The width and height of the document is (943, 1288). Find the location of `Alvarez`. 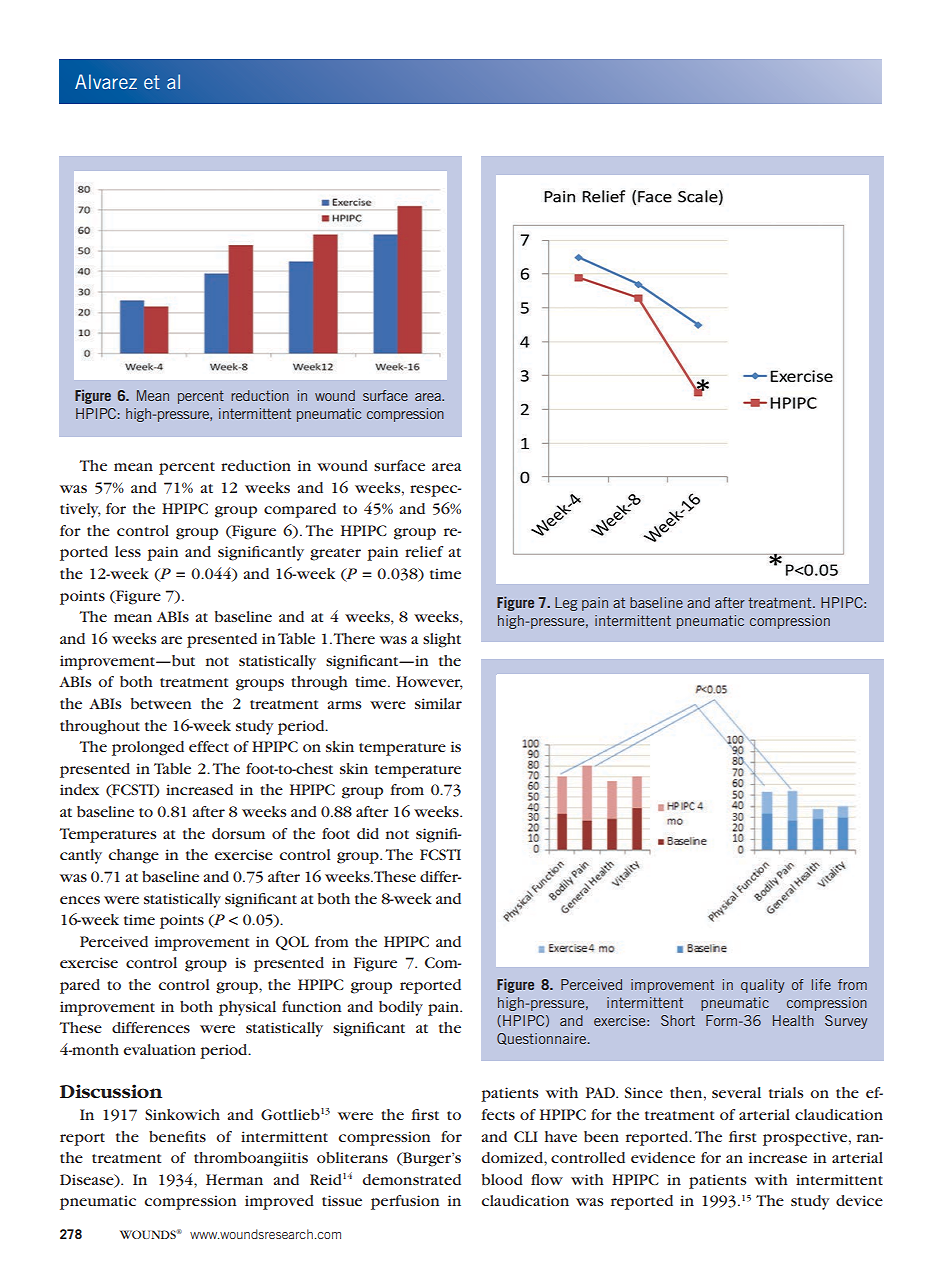

Alvarez is located at coordinates (106, 81).
